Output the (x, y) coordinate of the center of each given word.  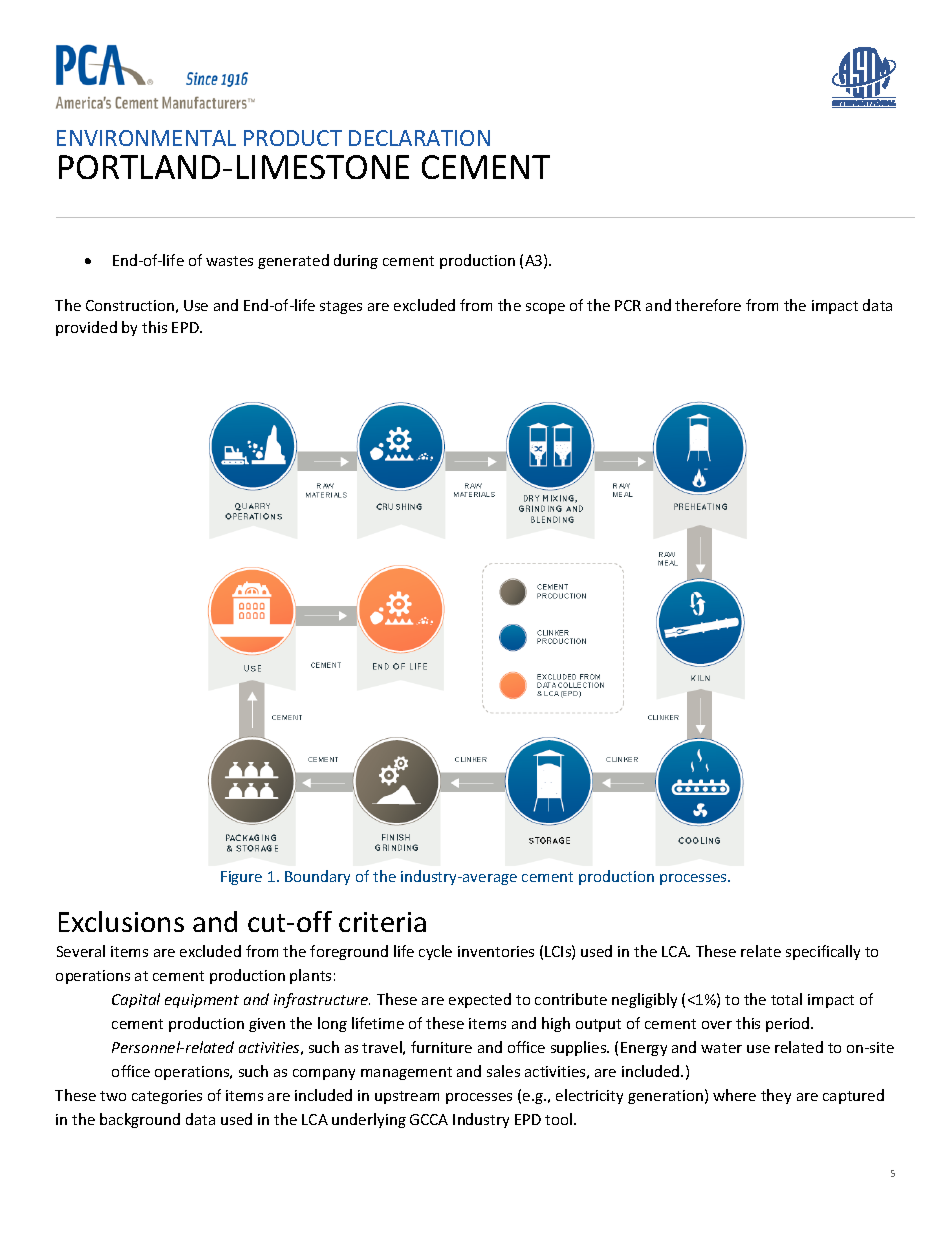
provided (86, 328)
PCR (628, 305)
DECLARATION (419, 138)
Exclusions (121, 921)
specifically (823, 952)
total (786, 999)
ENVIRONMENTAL (146, 138)
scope (545, 308)
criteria (382, 922)
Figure (241, 878)
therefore (708, 305)
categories (167, 1097)
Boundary (317, 877)
